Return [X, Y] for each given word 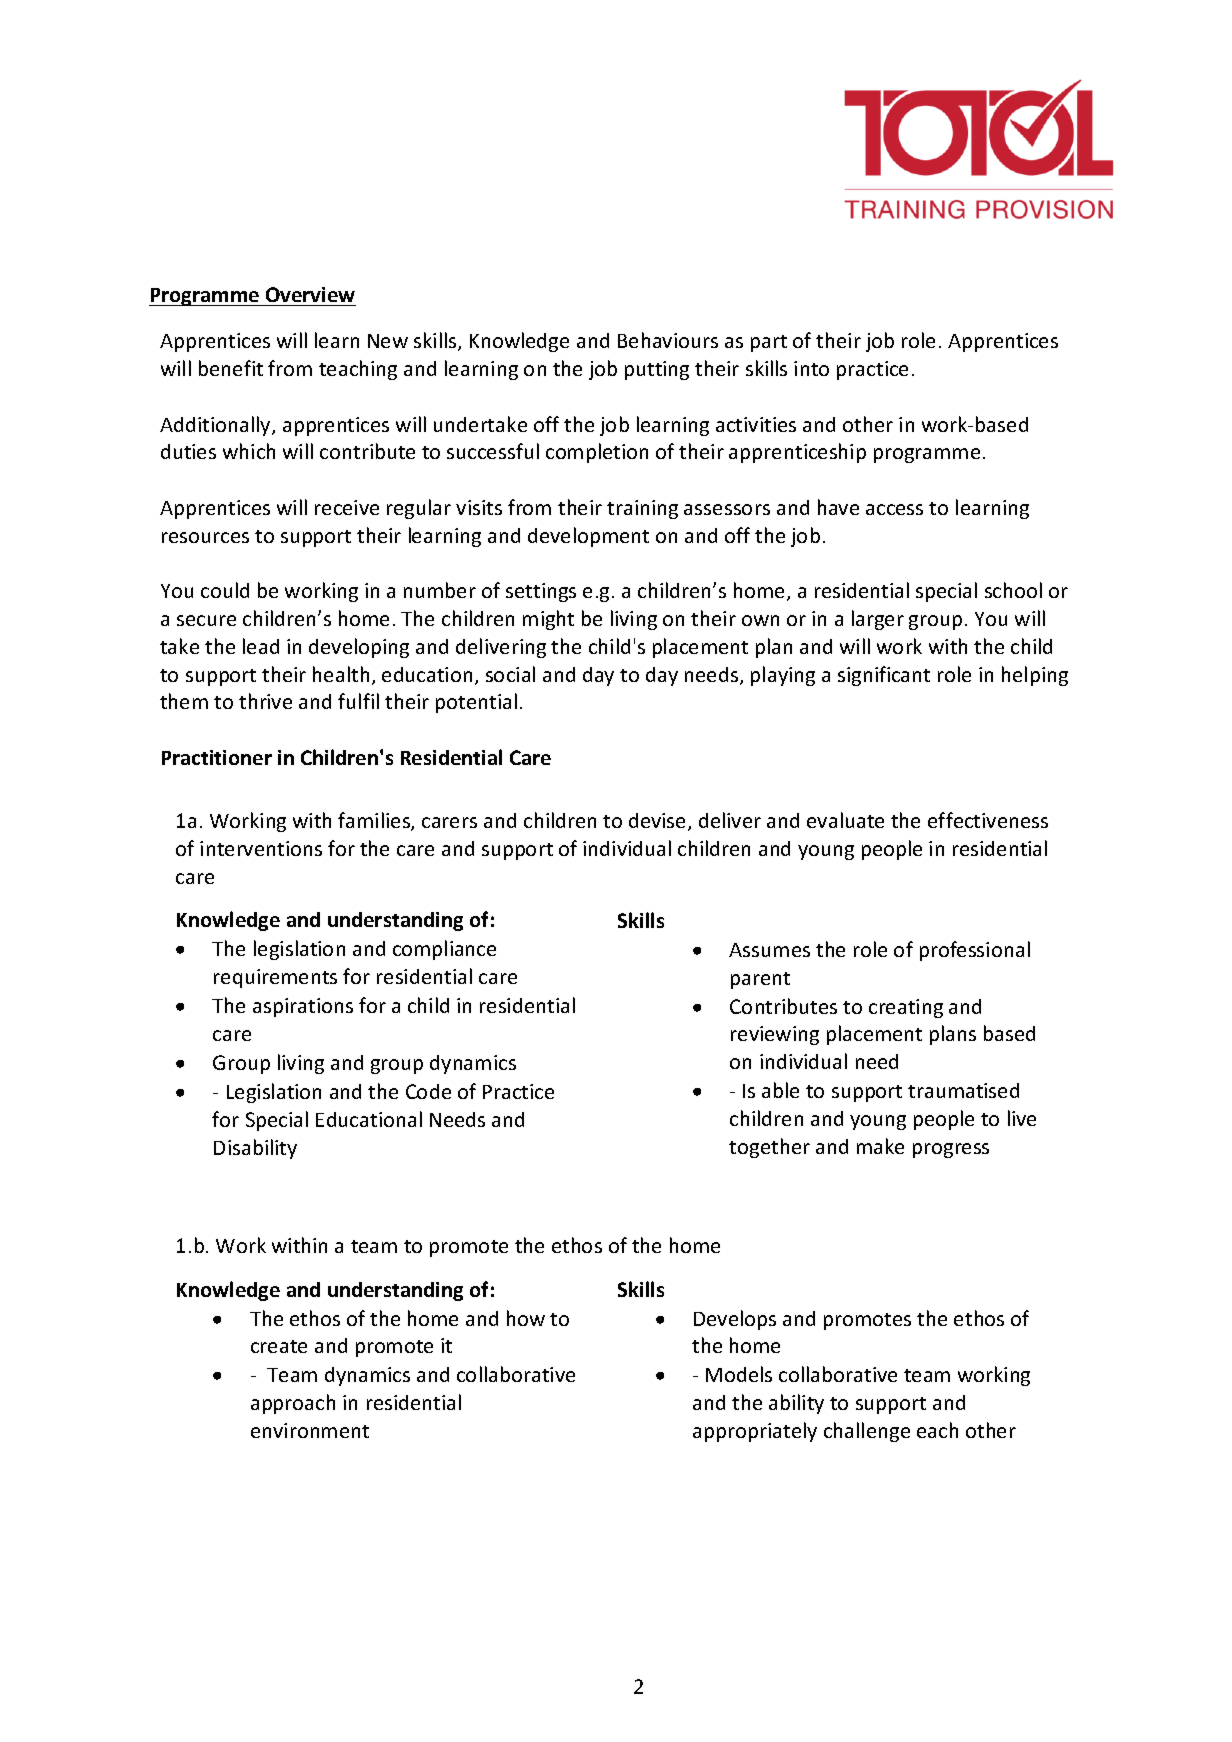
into [811, 368]
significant [884, 676]
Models [739, 1374]
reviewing [775, 1035]
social [510, 674]
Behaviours [668, 340]
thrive [265, 701]
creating [906, 1008]
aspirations [303, 1007]
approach [293, 1404]
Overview [310, 294]
